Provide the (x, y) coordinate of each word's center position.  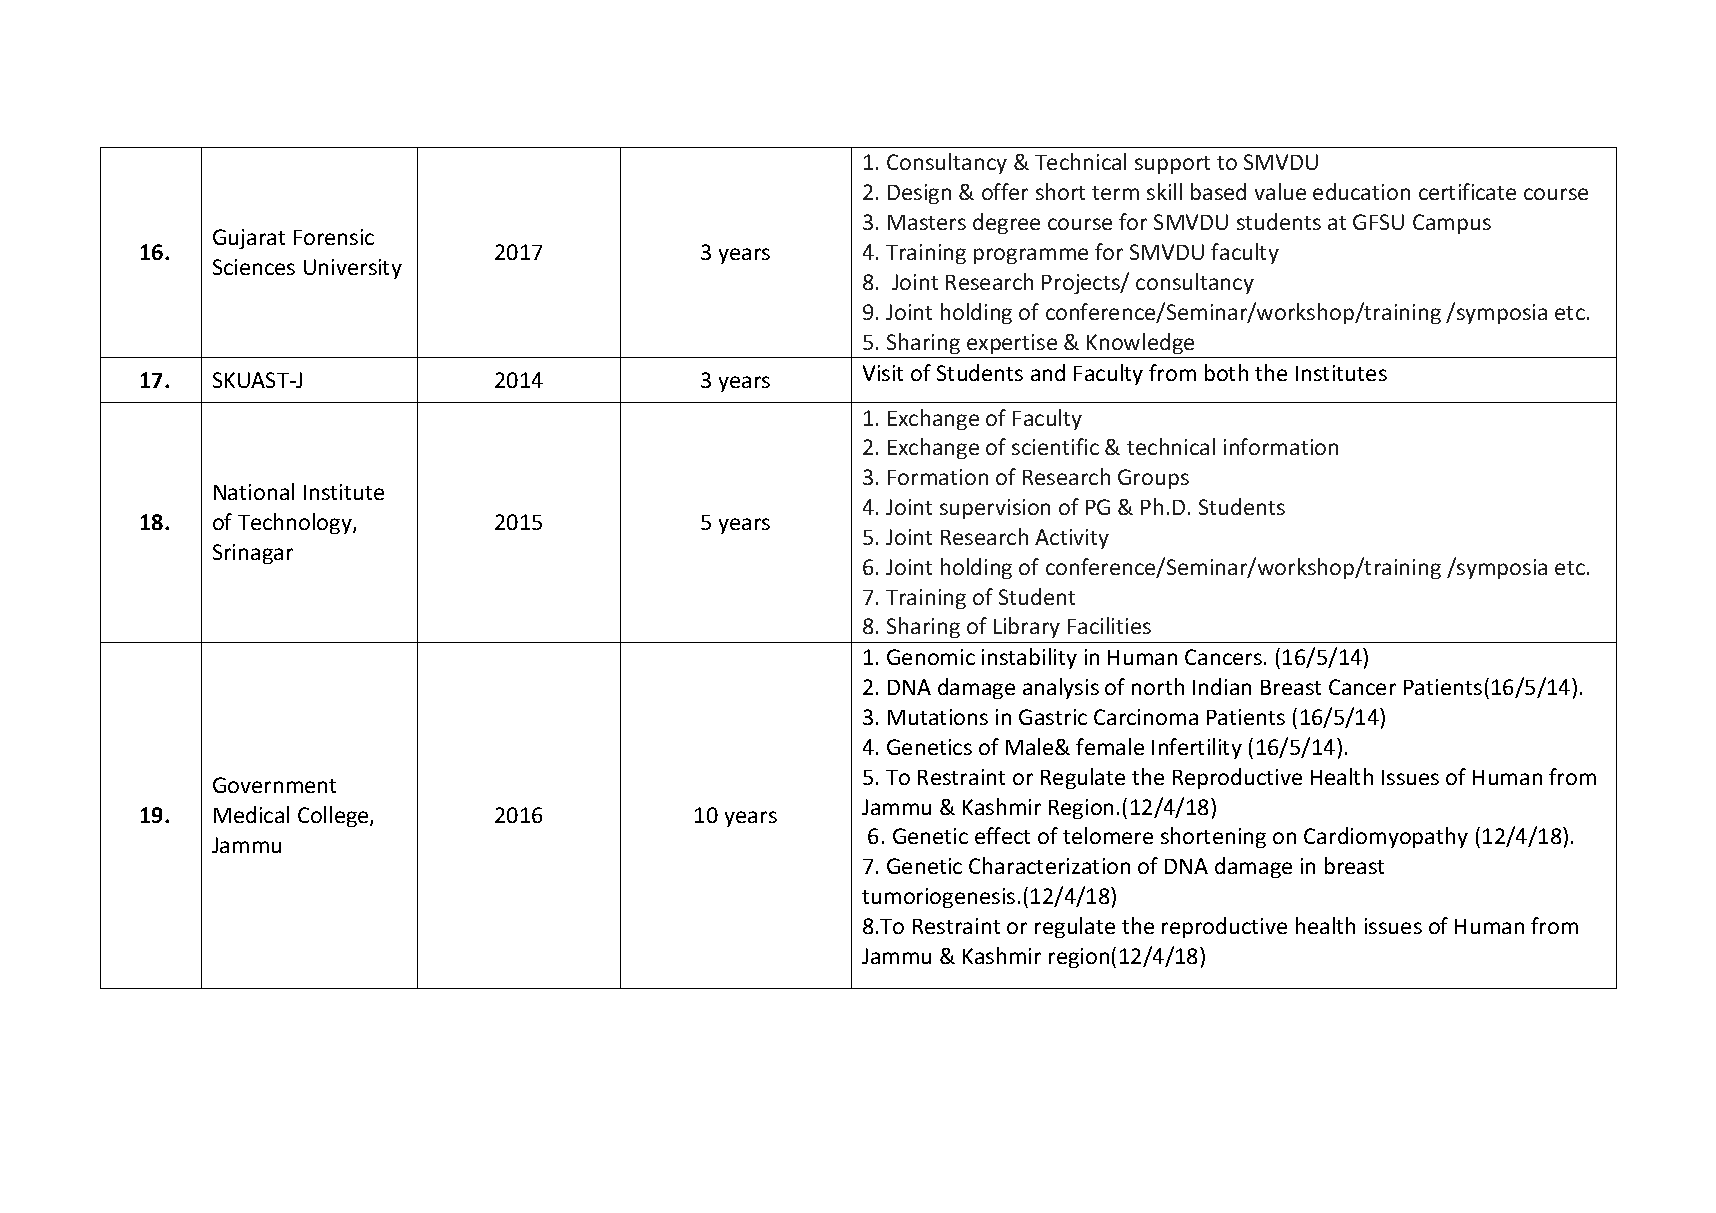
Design (919, 194)
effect (1002, 835)
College (334, 816)
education (1361, 191)
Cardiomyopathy (1386, 837)
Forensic (334, 237)
